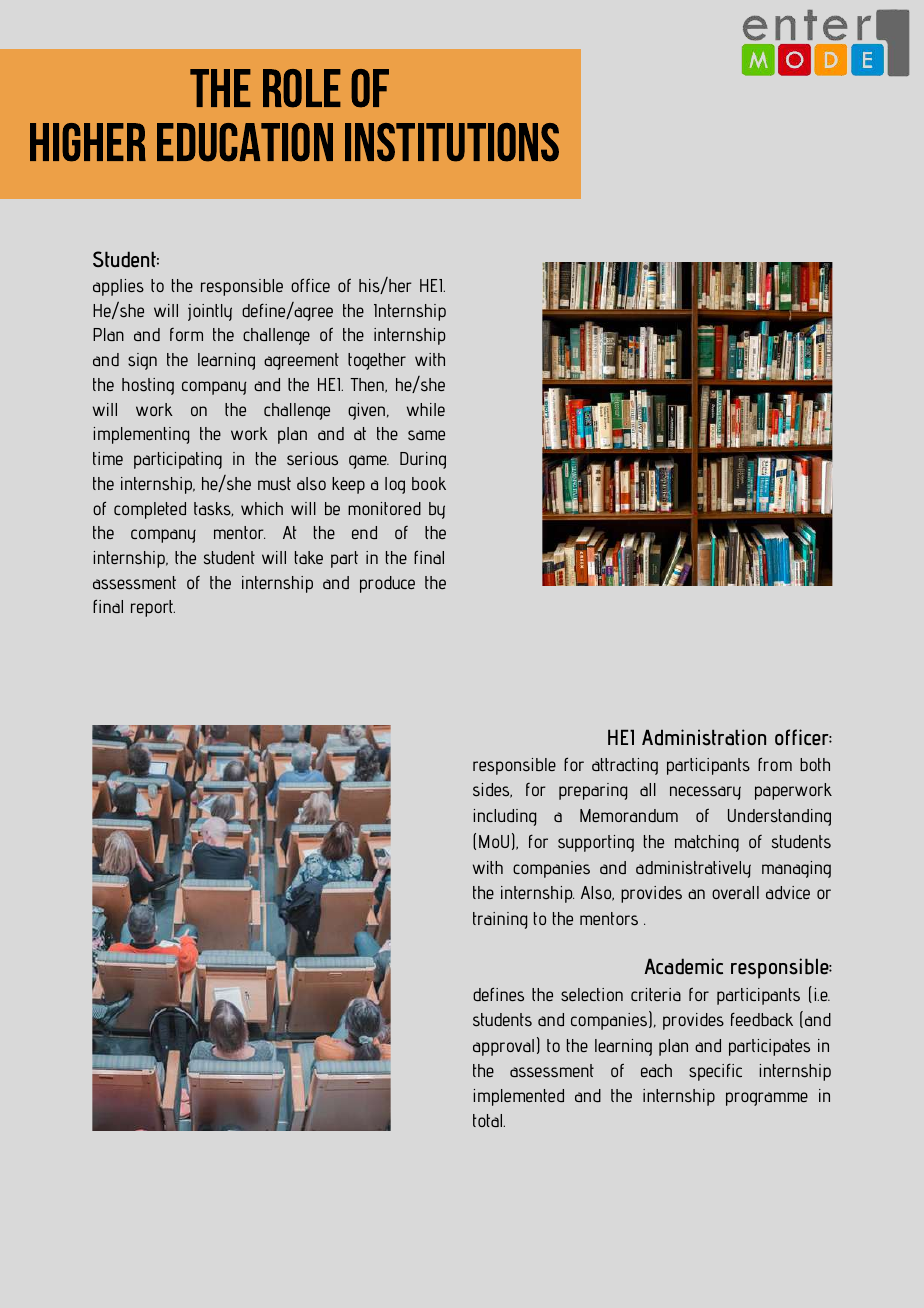 Image resolution: width=924 pixels, height=1308 pixels. What do you see at coordinates (245, 142) in the image?
I see `education` at bounding box center [245, 142].
